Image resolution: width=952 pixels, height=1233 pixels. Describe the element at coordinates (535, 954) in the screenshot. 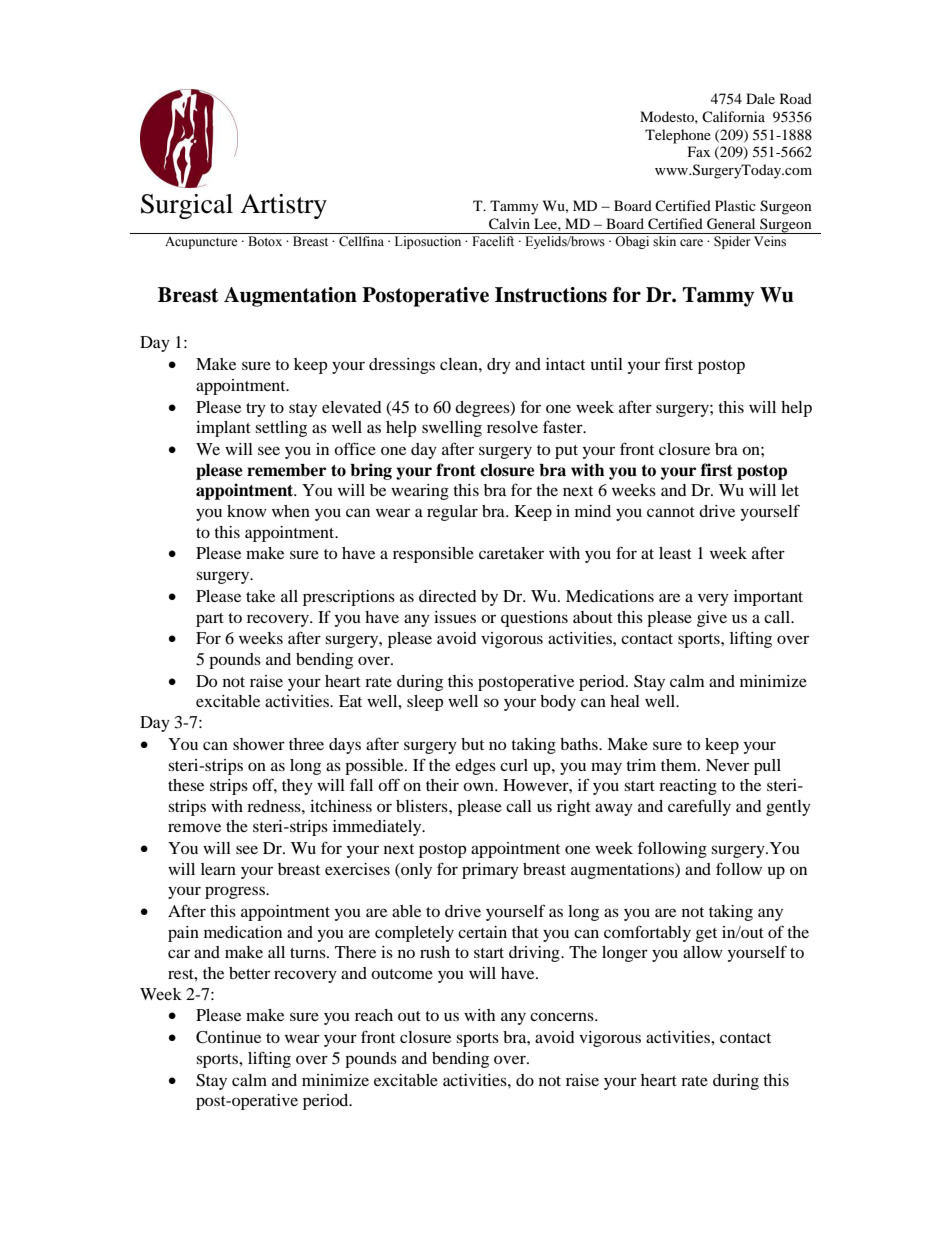

I see `driving` at that location.
